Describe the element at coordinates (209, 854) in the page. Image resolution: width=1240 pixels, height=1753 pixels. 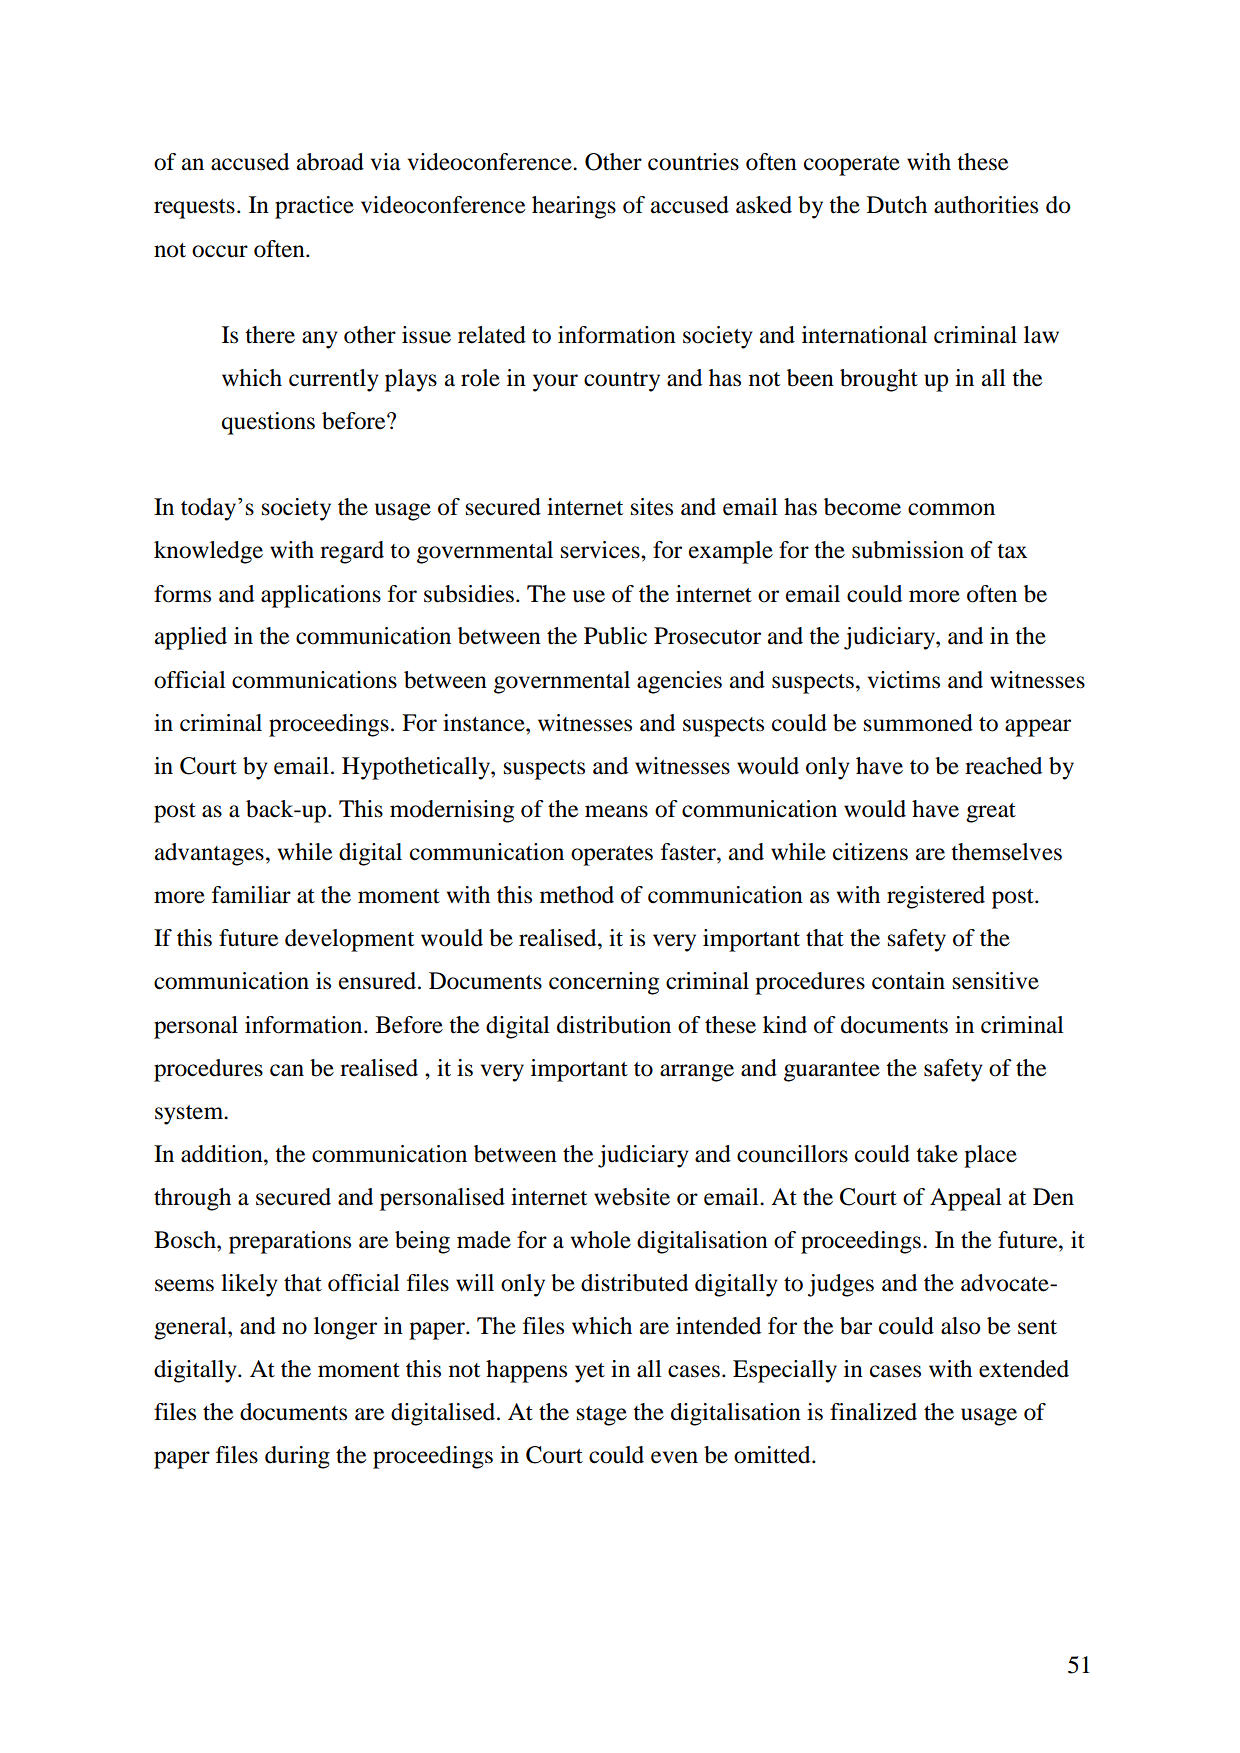
I see `advantages` at that location.
